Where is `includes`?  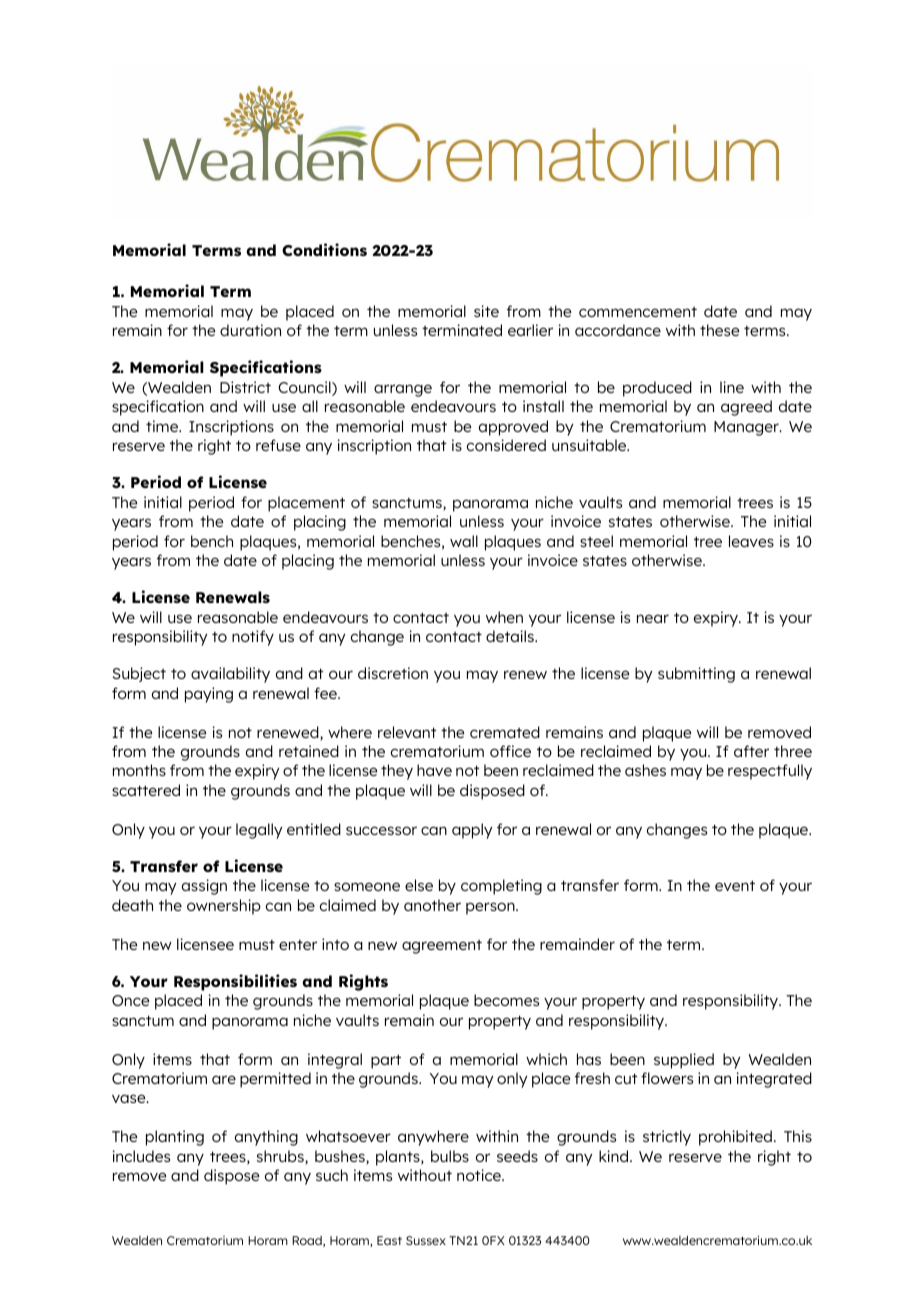 includes is located at coordinates (141, 1156).
